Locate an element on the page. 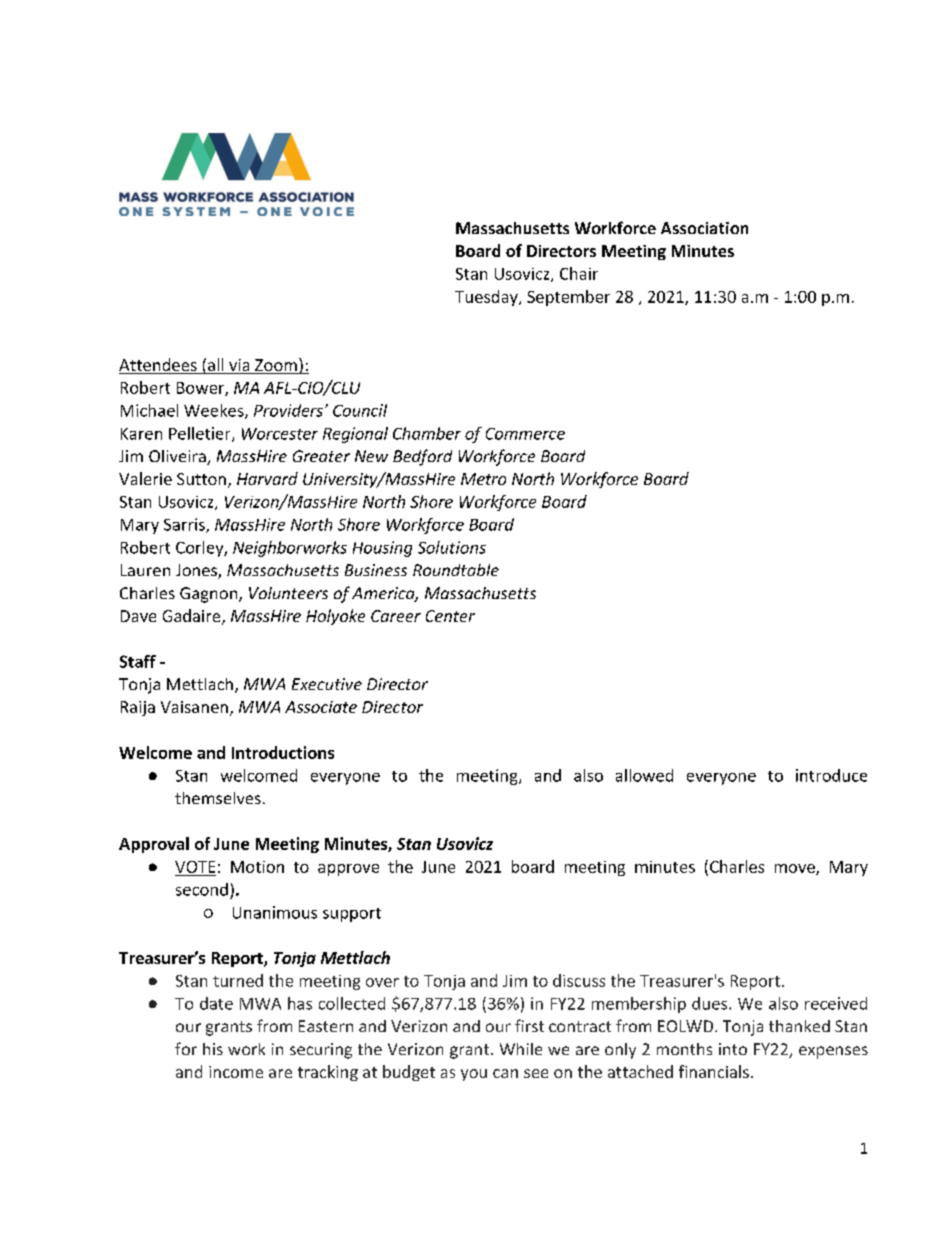 The height and width of the image is (1233, 952). approve is located at coordinates (348, 870).
